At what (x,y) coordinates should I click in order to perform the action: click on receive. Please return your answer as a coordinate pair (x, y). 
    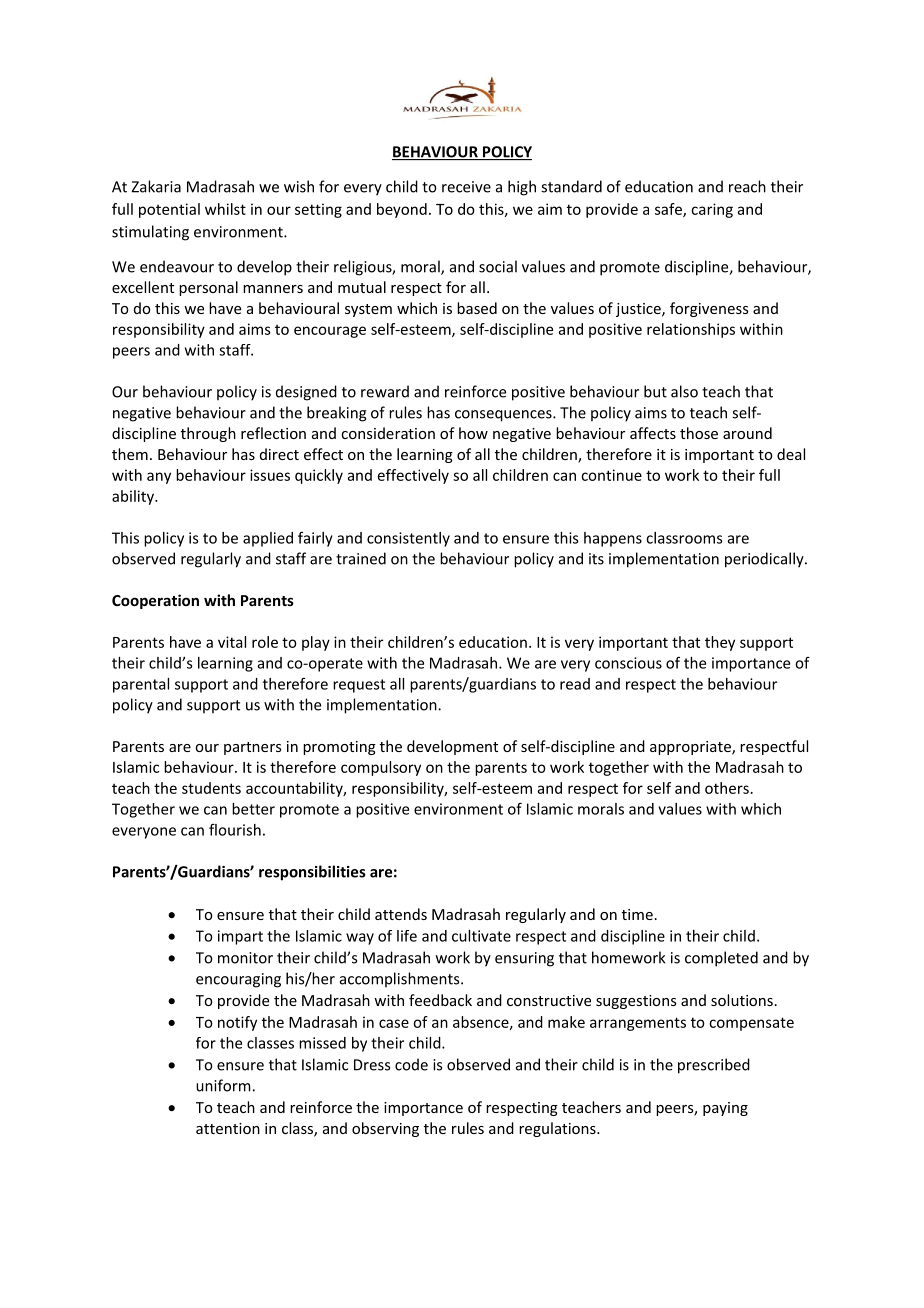
    Looking at the image, I should click on (466, 187).
